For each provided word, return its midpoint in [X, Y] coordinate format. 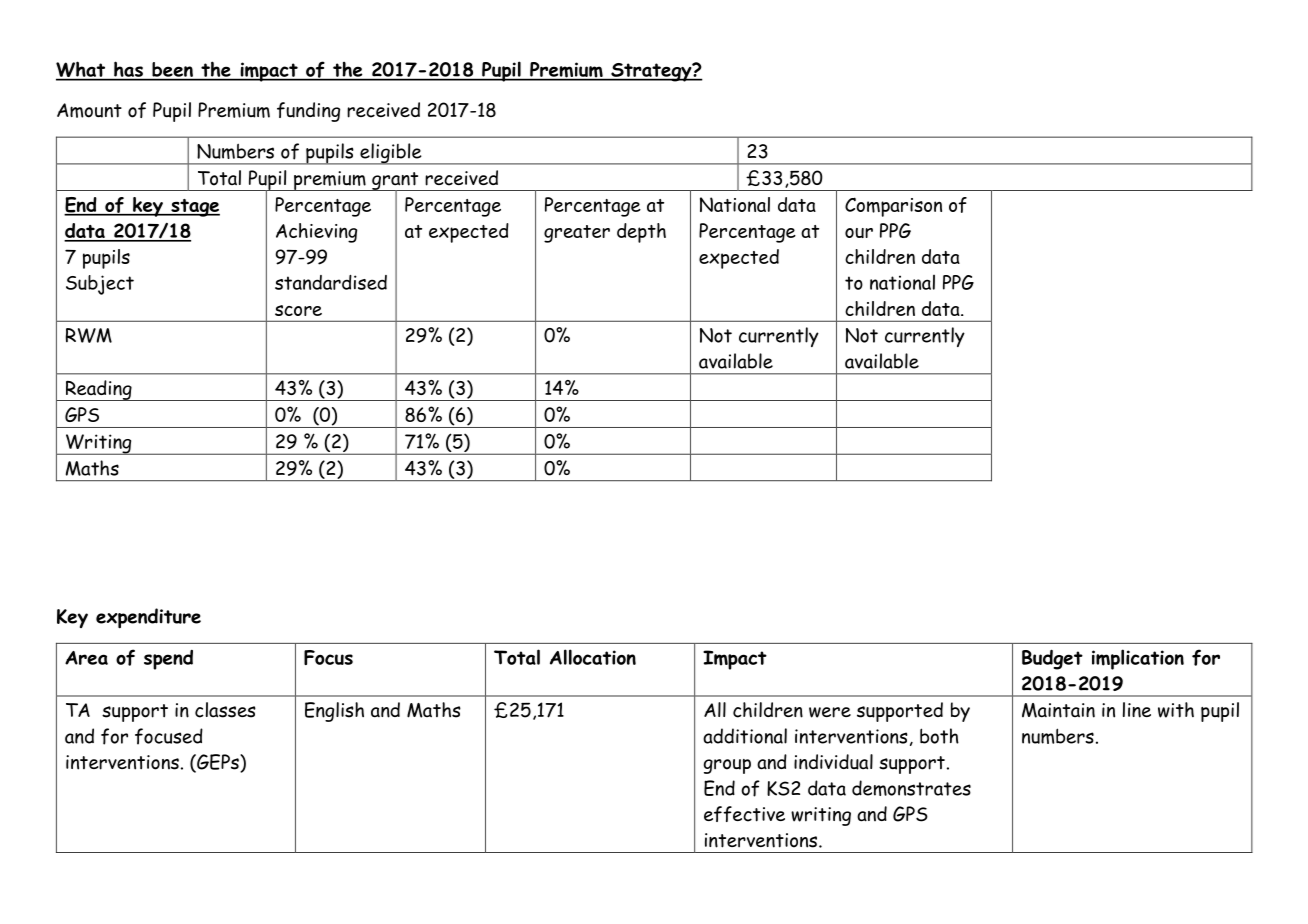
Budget [1052, 659]
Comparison [893, 207]
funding [308, 112]
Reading [98, 390]
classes [225, 710]
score [298, 310]
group [727, 766]
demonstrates [911, 788]
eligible [391, 154]
